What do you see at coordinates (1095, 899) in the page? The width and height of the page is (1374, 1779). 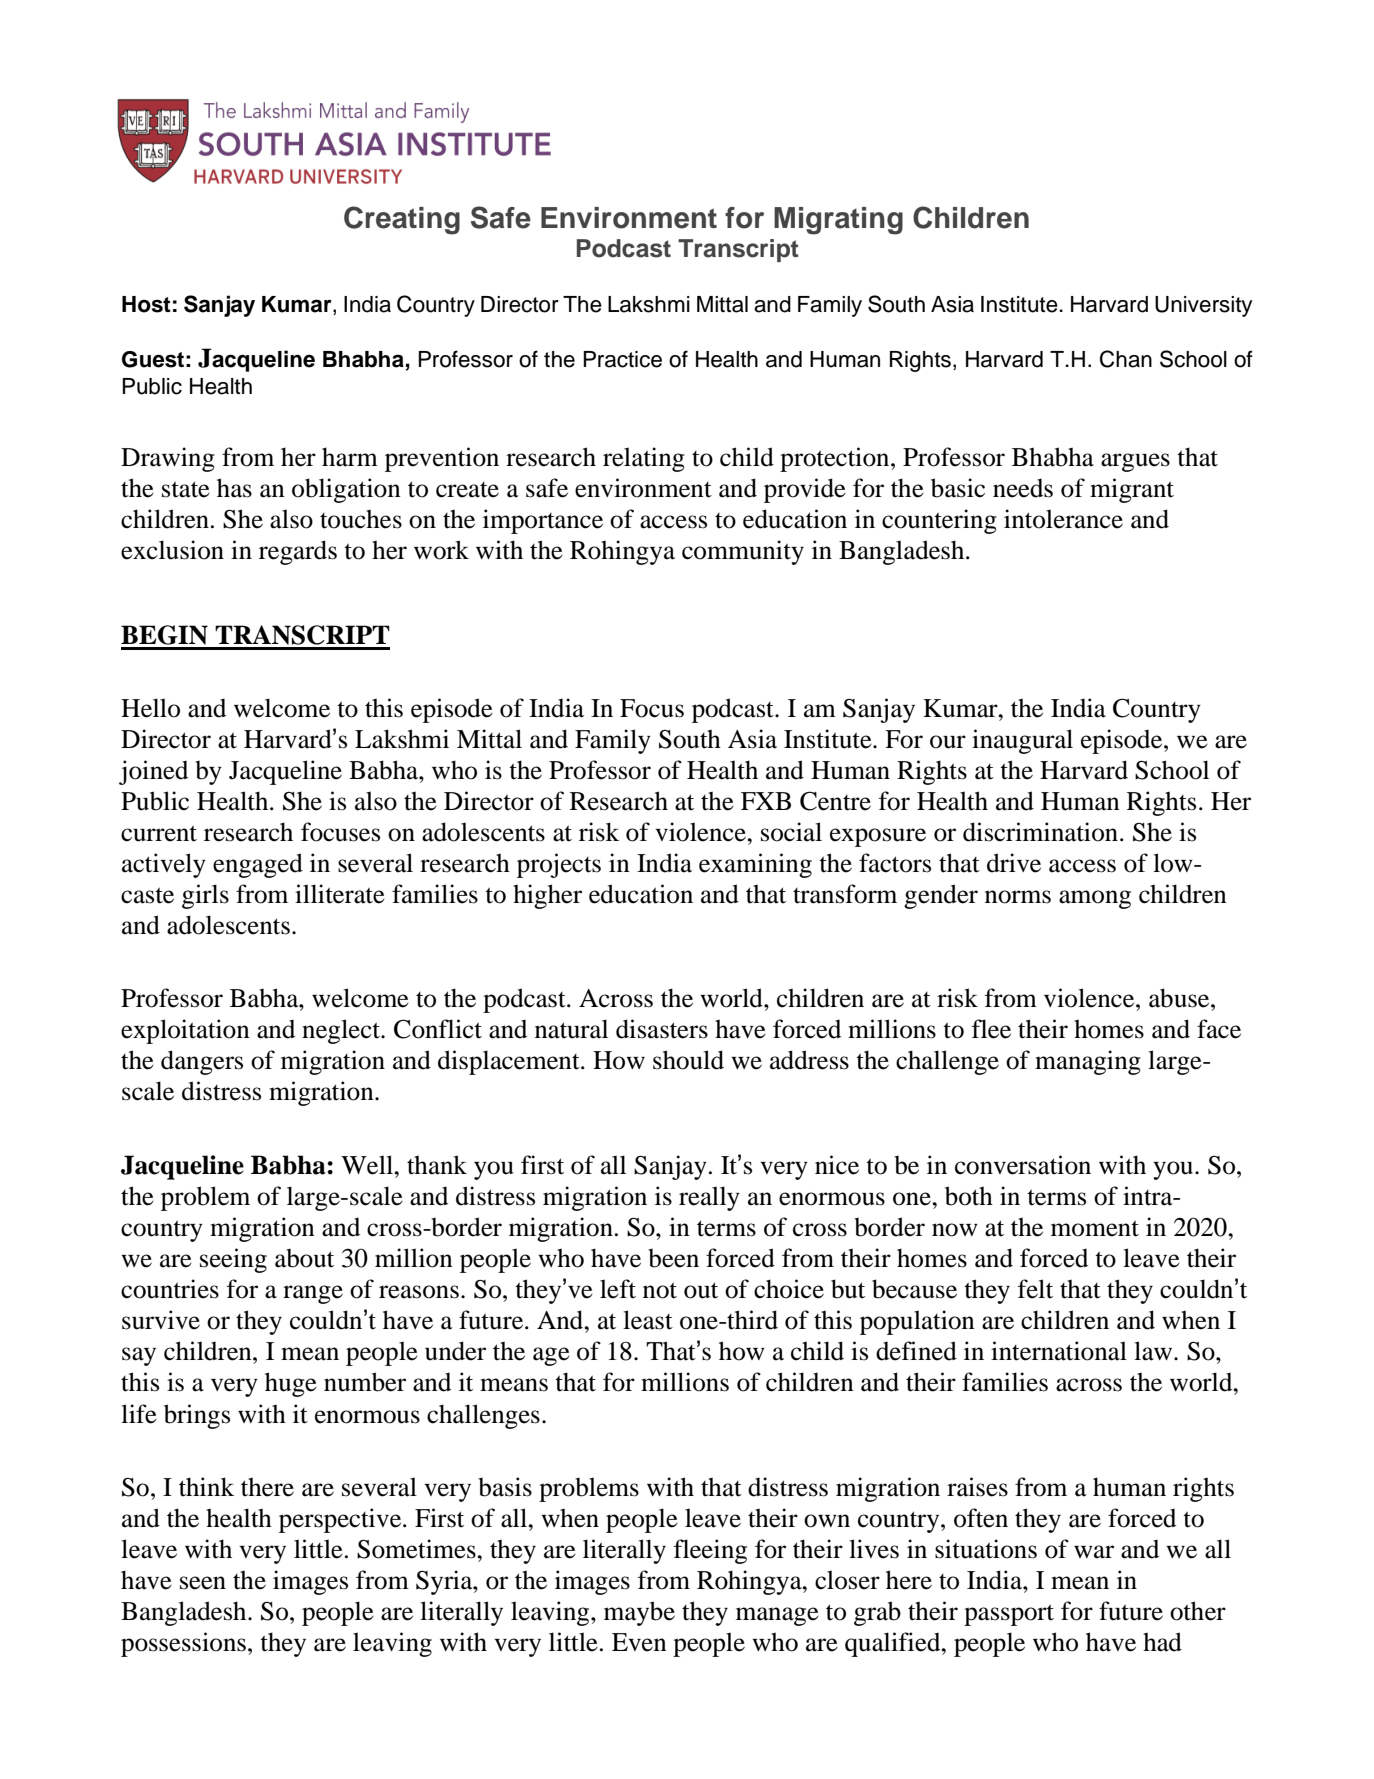 I see `among` at bounding box center [1095, 899].
